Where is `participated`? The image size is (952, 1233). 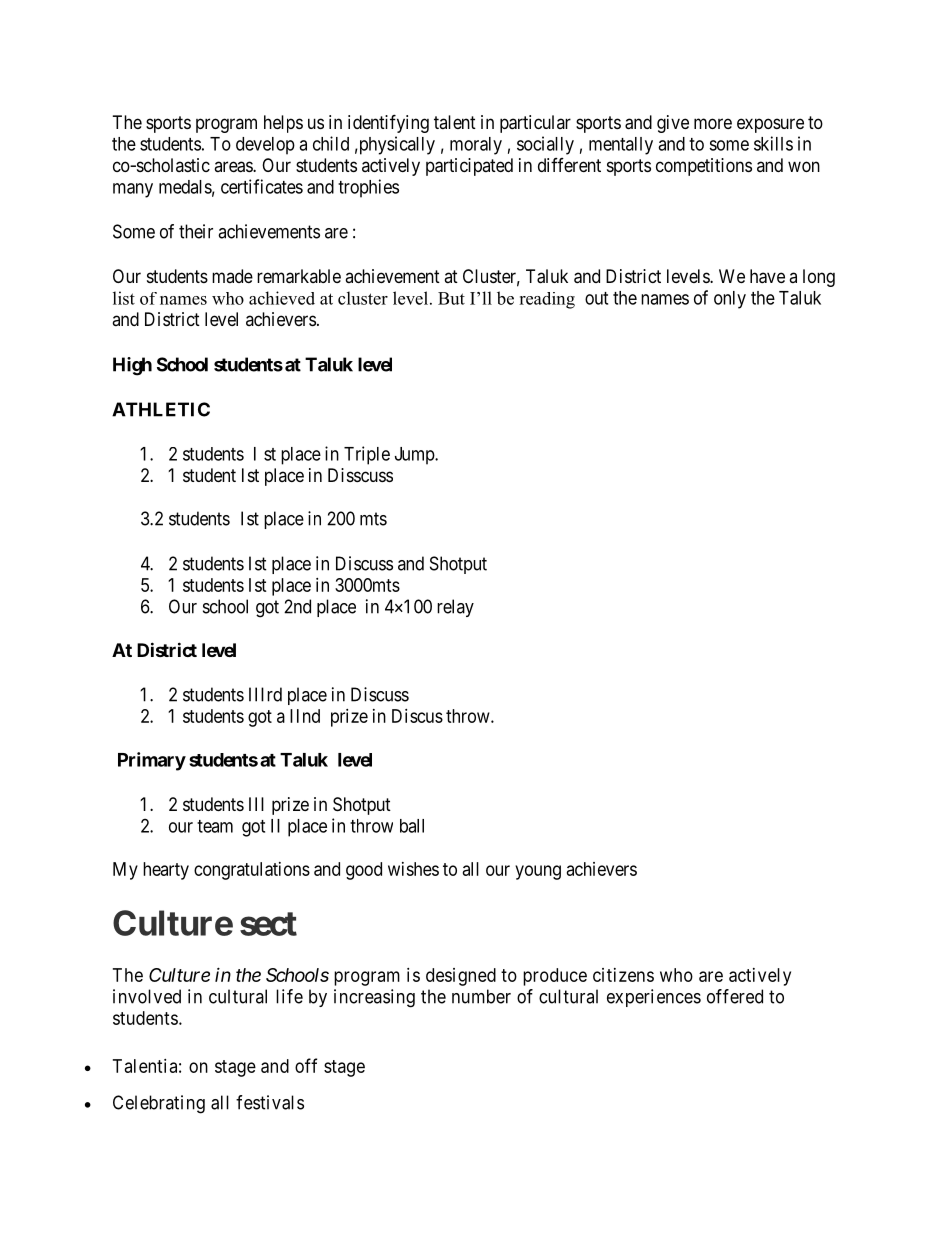 participated is located at coordinates (469, 167).
